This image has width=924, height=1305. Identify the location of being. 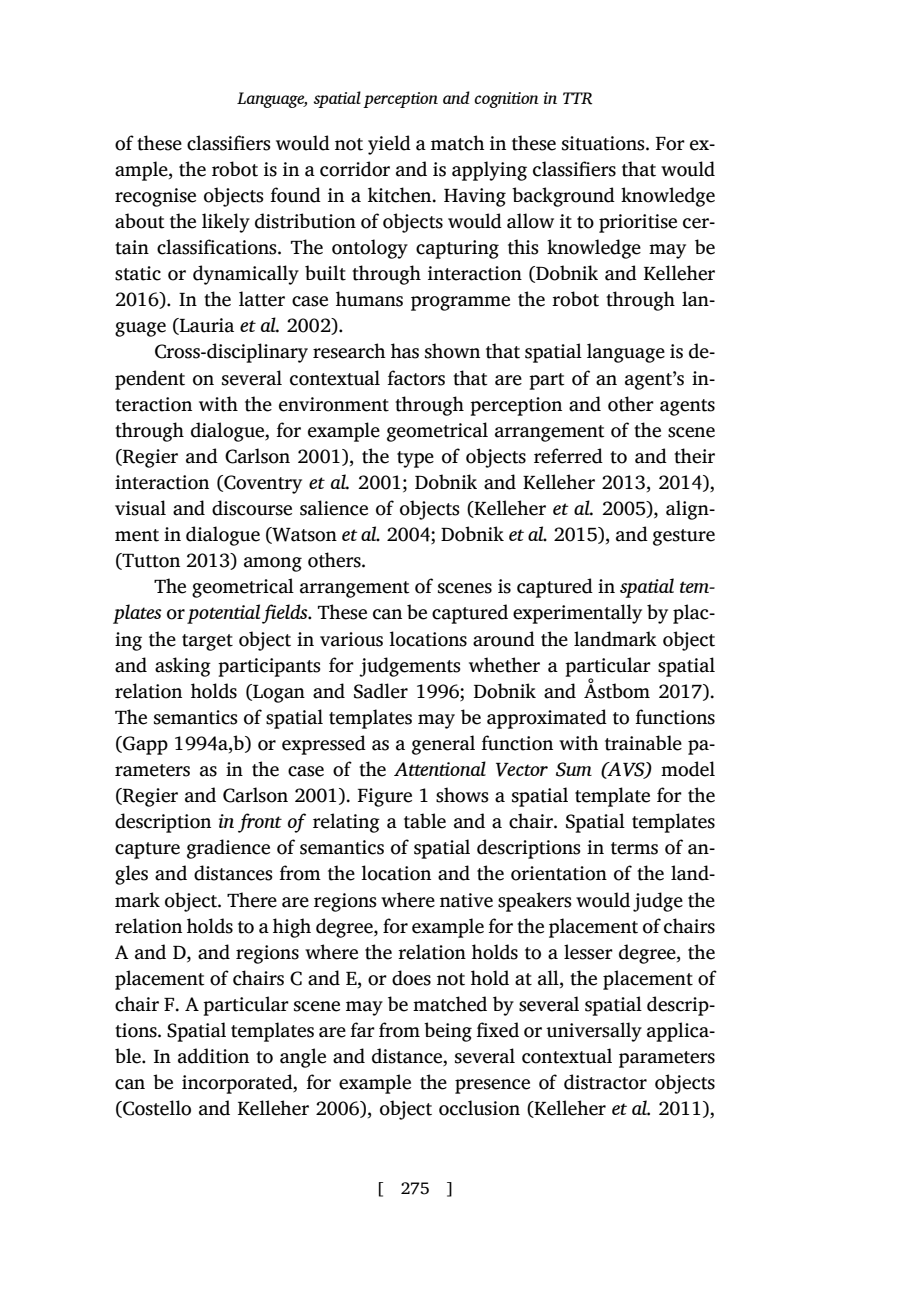
(448, 1032).
